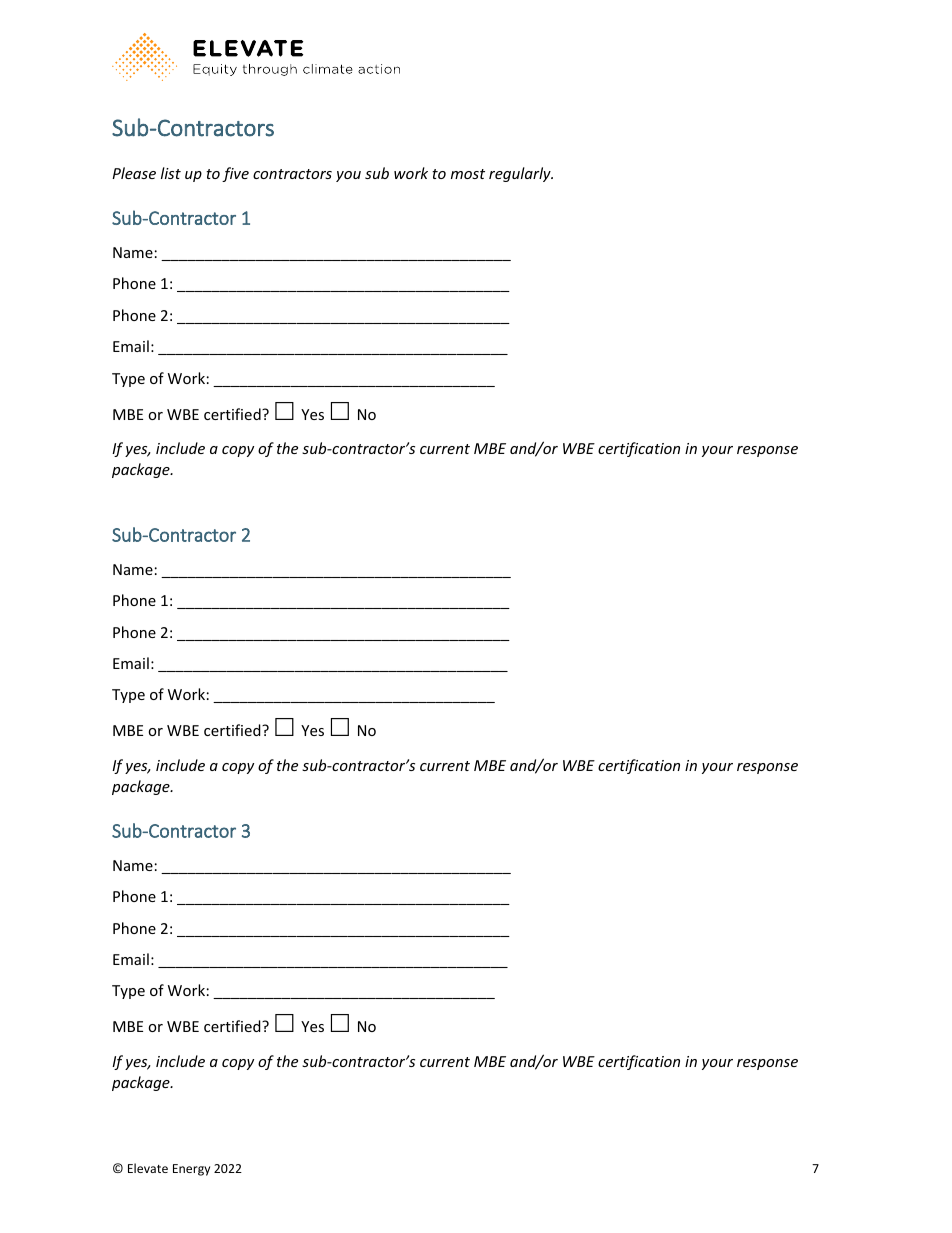  Describe the element at coordinates (521, 174) in the page. I see `regularly` at that location.
